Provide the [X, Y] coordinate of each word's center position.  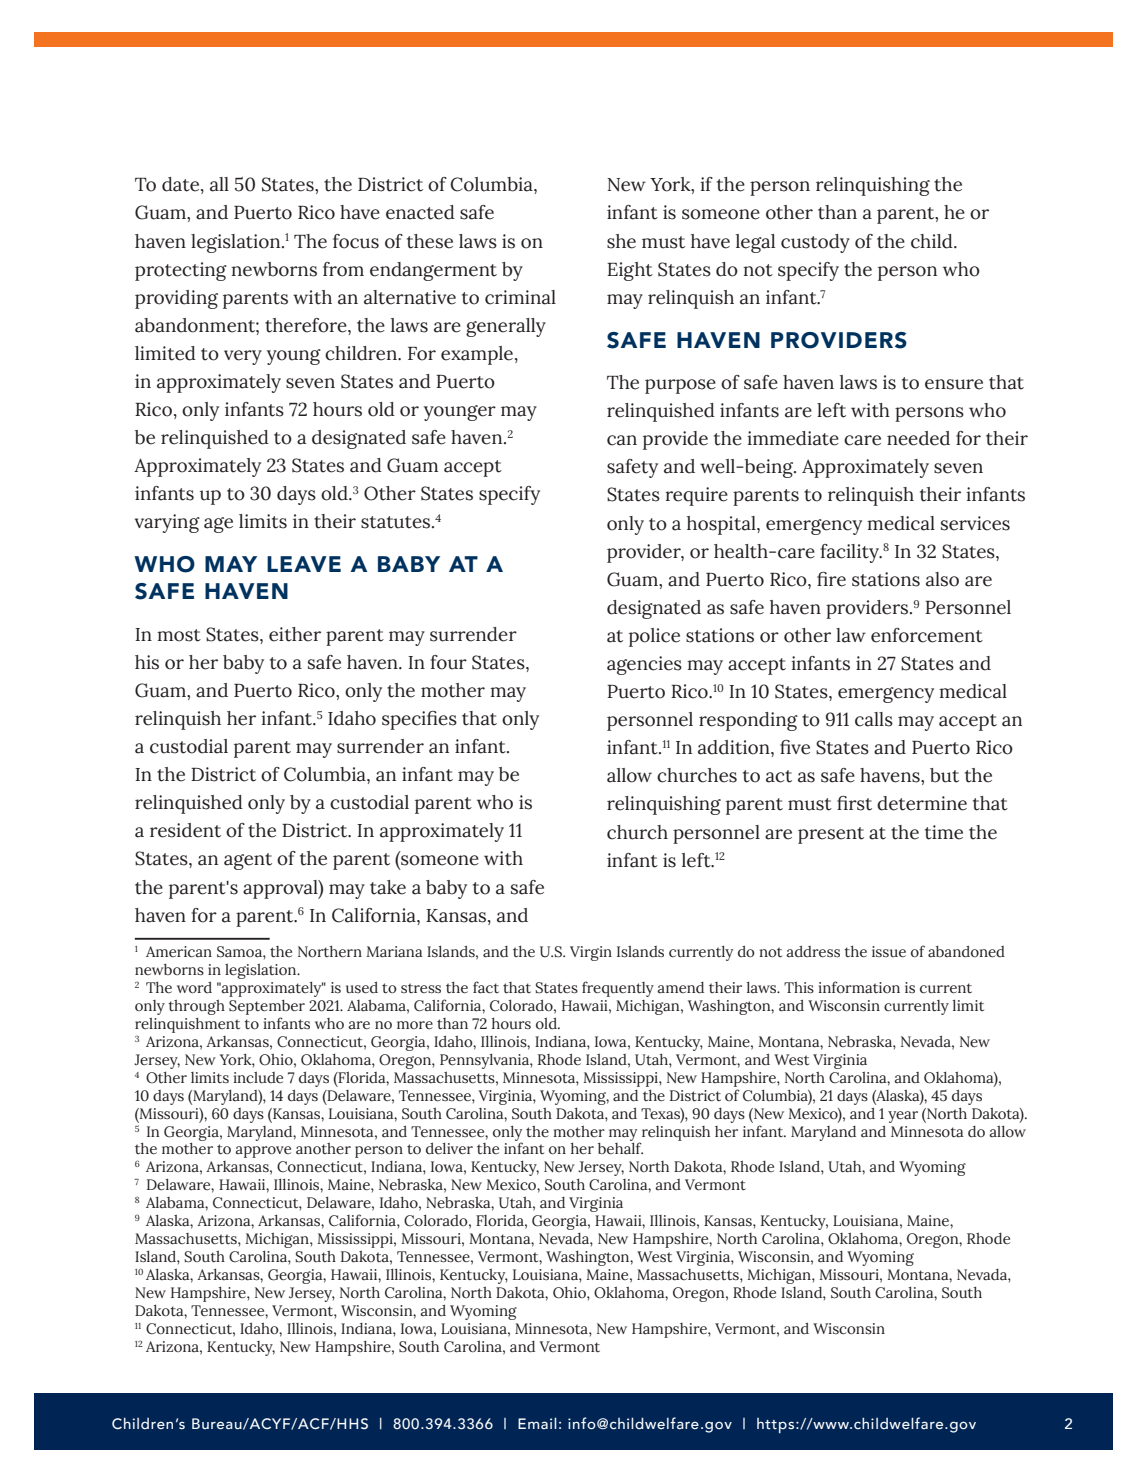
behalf [620, 1148]
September [267, 1007]
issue [889, 952]
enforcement [927, 635]
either [295, 634]
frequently [618, 989]
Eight [630, 271]
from [343, 269]
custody [815, 243]
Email [537, 1423]
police [654, 637]
